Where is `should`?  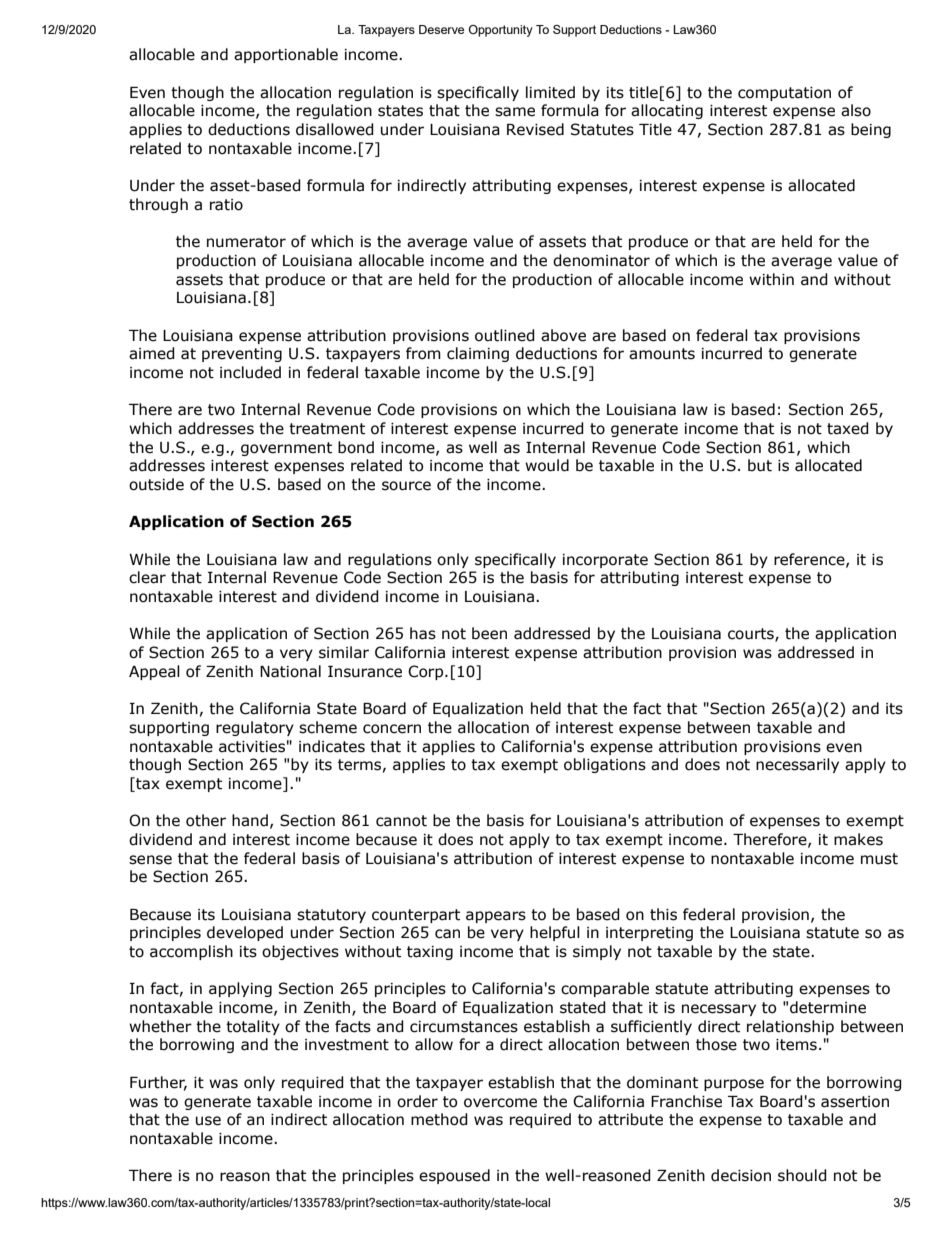
should is located at coordinates (802, 1175).
